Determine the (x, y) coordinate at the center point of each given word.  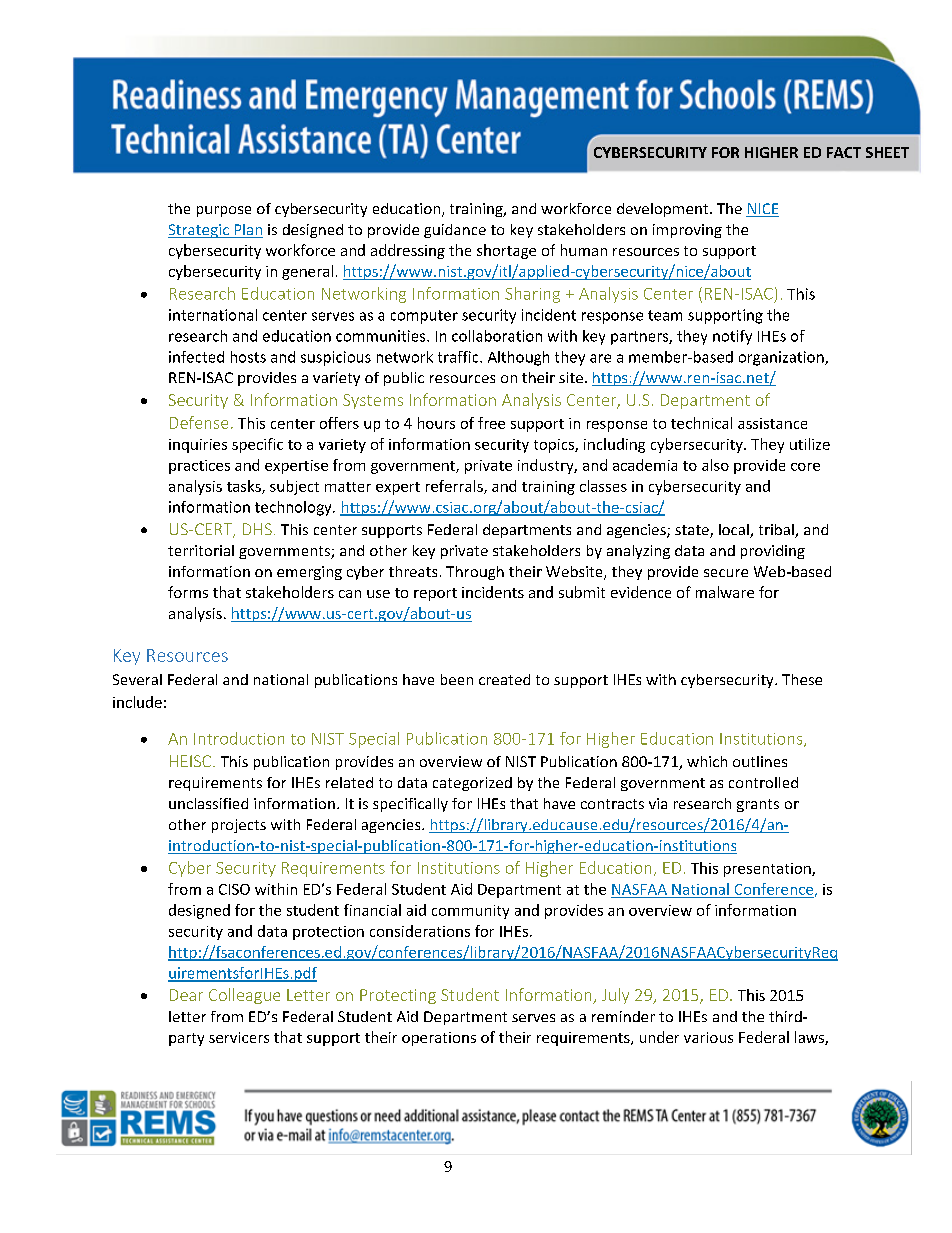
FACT (844, 152)
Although (518, 358)
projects (239, 826)
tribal (777, 531)
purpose (224, 211)
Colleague (244, 996)
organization (782, 358)
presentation (768, 870)
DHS (257, 529)
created (504, 679)
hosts (248, 357)
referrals (455, 487)
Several (137, 679)
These (802, 679)
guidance (455, 231)
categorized (472, 784)
